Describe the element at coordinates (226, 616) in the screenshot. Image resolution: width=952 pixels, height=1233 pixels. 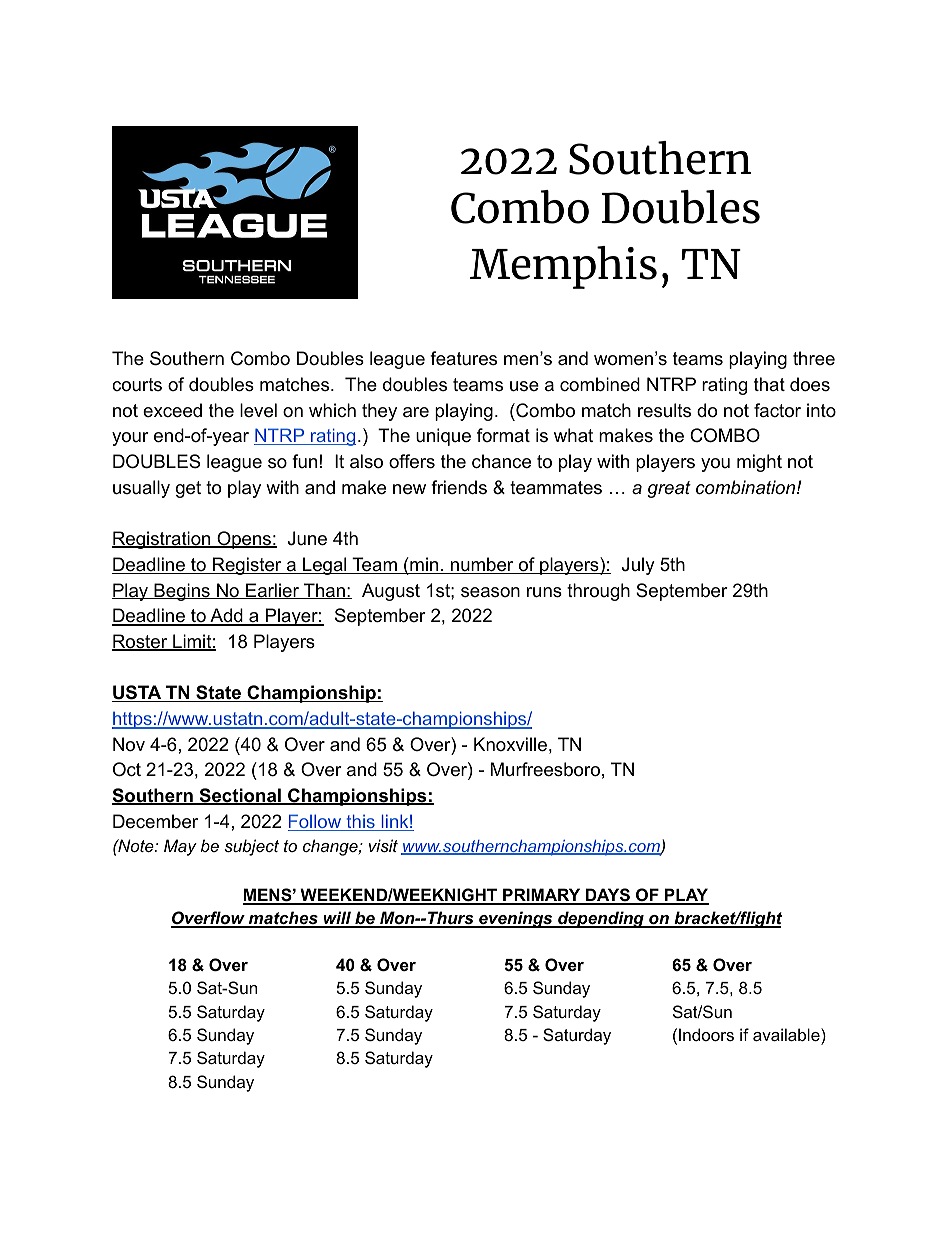
I see `Add` at that location.
